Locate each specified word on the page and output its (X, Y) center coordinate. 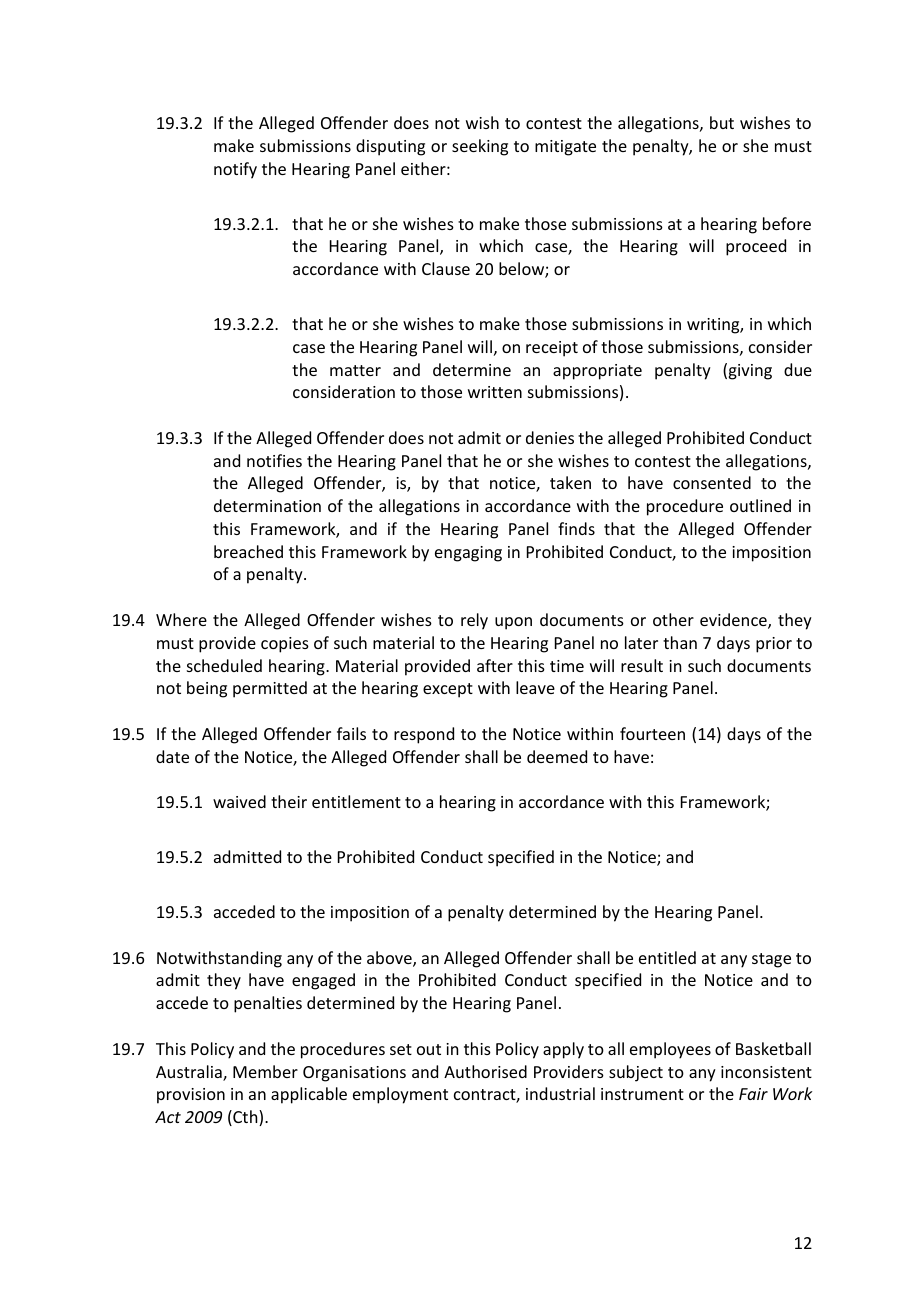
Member (265, 1071)
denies (550, 437)
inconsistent (766, 1072)
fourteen (652, 733)
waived (239, 801)
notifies (274, 460)
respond (424, 735)
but (722, 122)
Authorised (485, 1071)
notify (235, 170)
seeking (480, 147)
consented (712, 482)
